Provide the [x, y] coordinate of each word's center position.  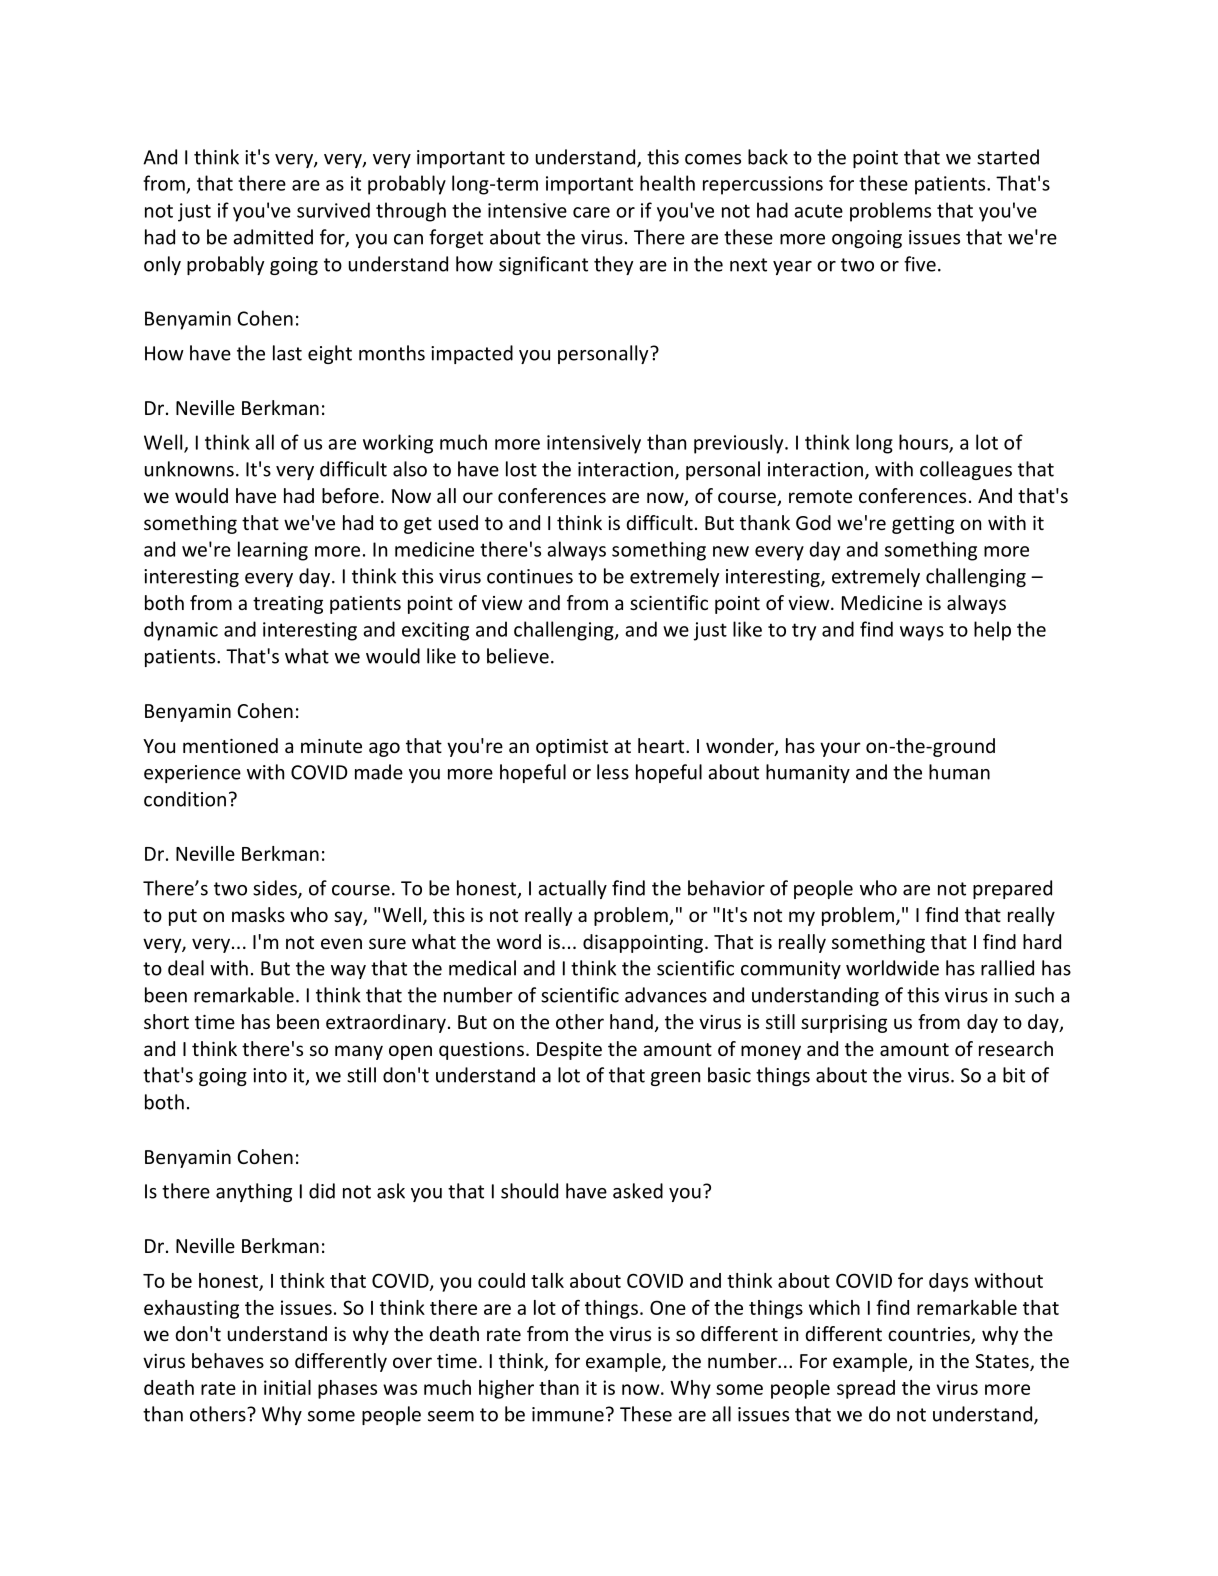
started [1008, 157]
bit [1014, 1075]
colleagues [966, 470]
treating [288, 605]
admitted [273, 237]
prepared [1012, 889]
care [591, 212]
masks [258, 914]
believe [518, 656]
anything [254, 1192]
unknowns [189, 469]
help [992, 631]
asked [638, 1191]
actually [572, 889]
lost [521, 469]
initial [287, 1387]
